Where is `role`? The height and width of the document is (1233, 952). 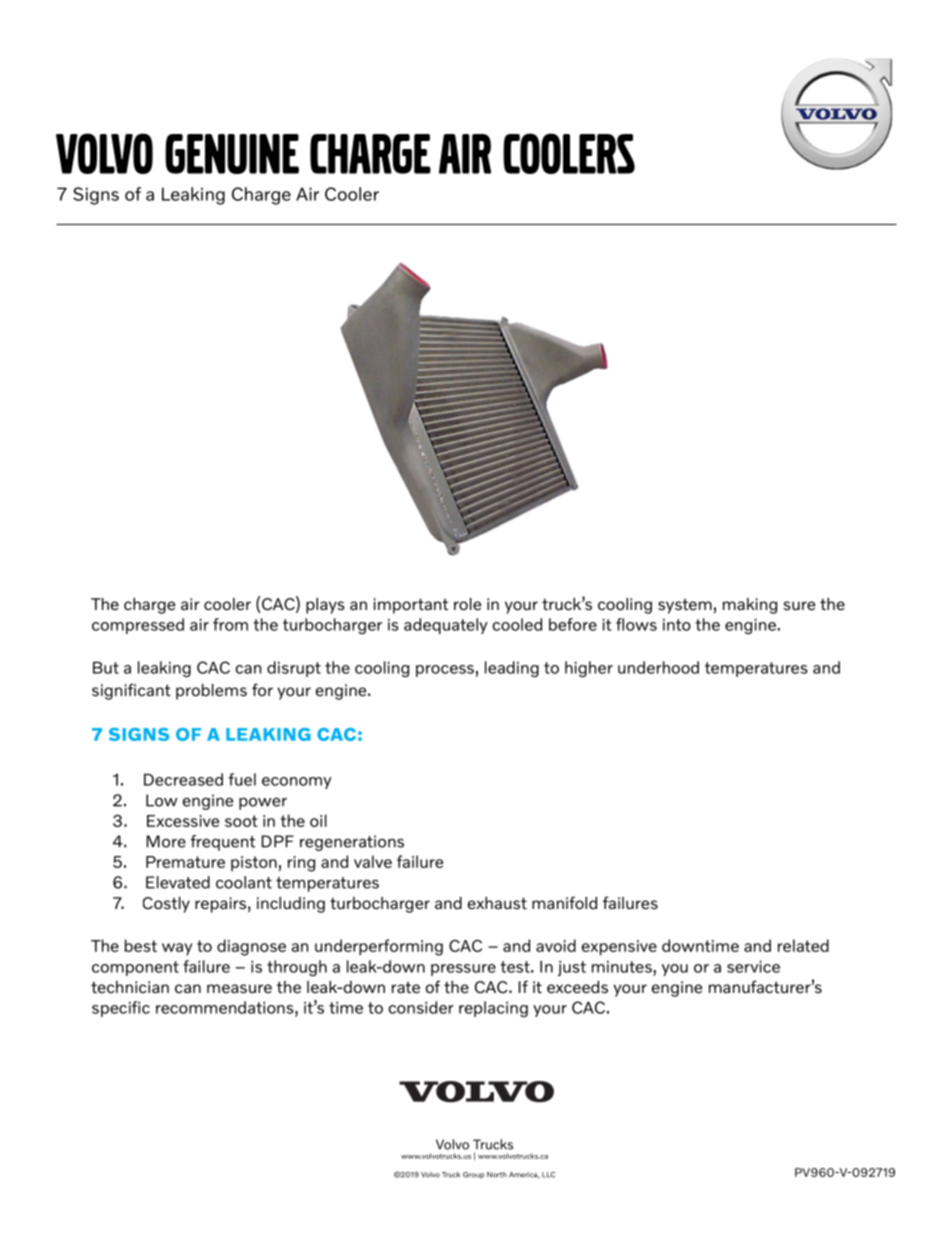
role is located at coordinates (467, 604).
